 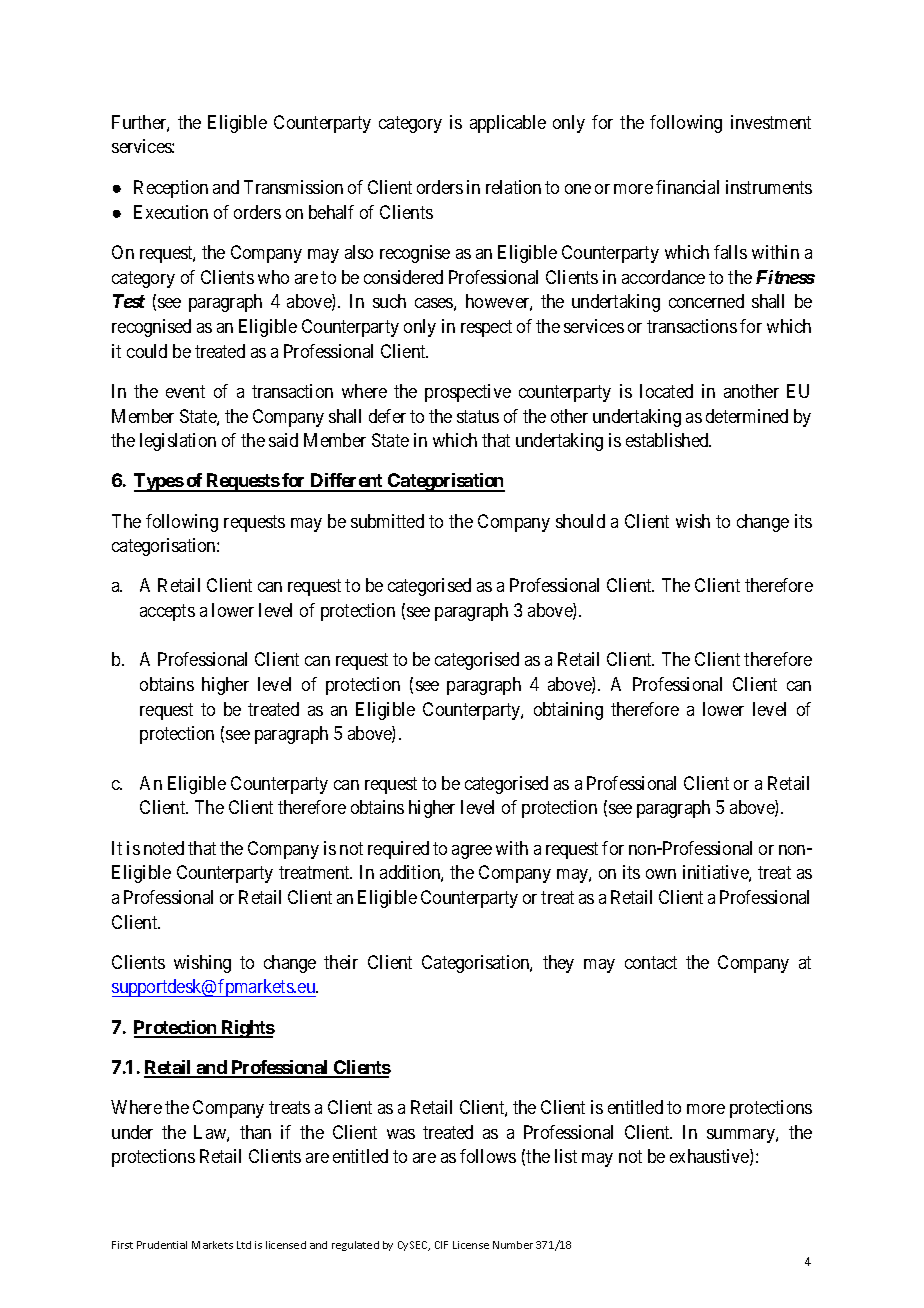 What do you see at coordinates (178, 442) in the image?
I see `legislation` at bounding box center [178, 442].
